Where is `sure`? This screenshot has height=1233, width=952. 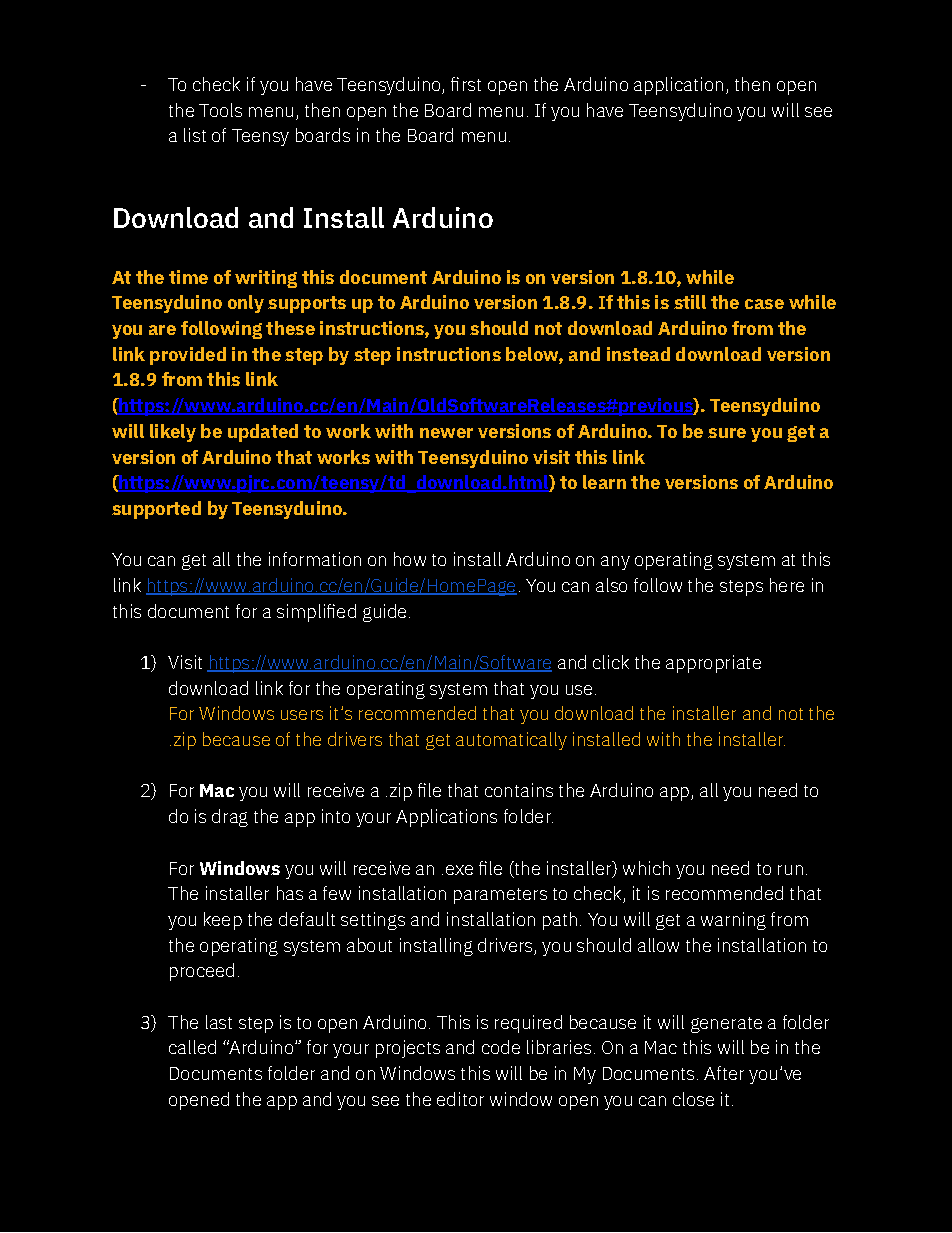
sure is located at coordinates (727, 433).
